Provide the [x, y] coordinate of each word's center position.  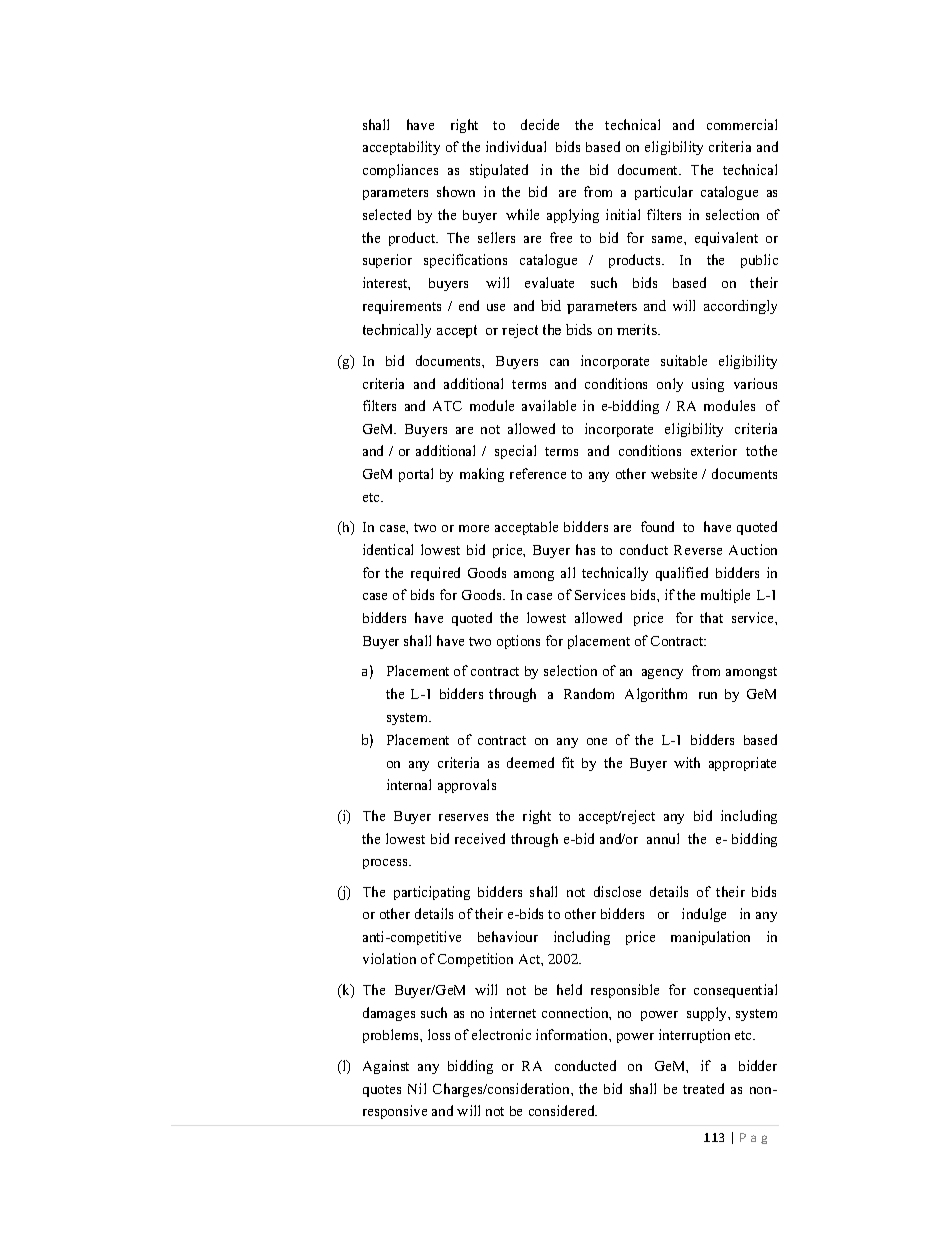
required [435, 574]
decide [540, 124]
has [585, 549]
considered [563, 1110]
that [711, 617]
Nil [417, 1088]
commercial [742, 124]
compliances [400, 171]
